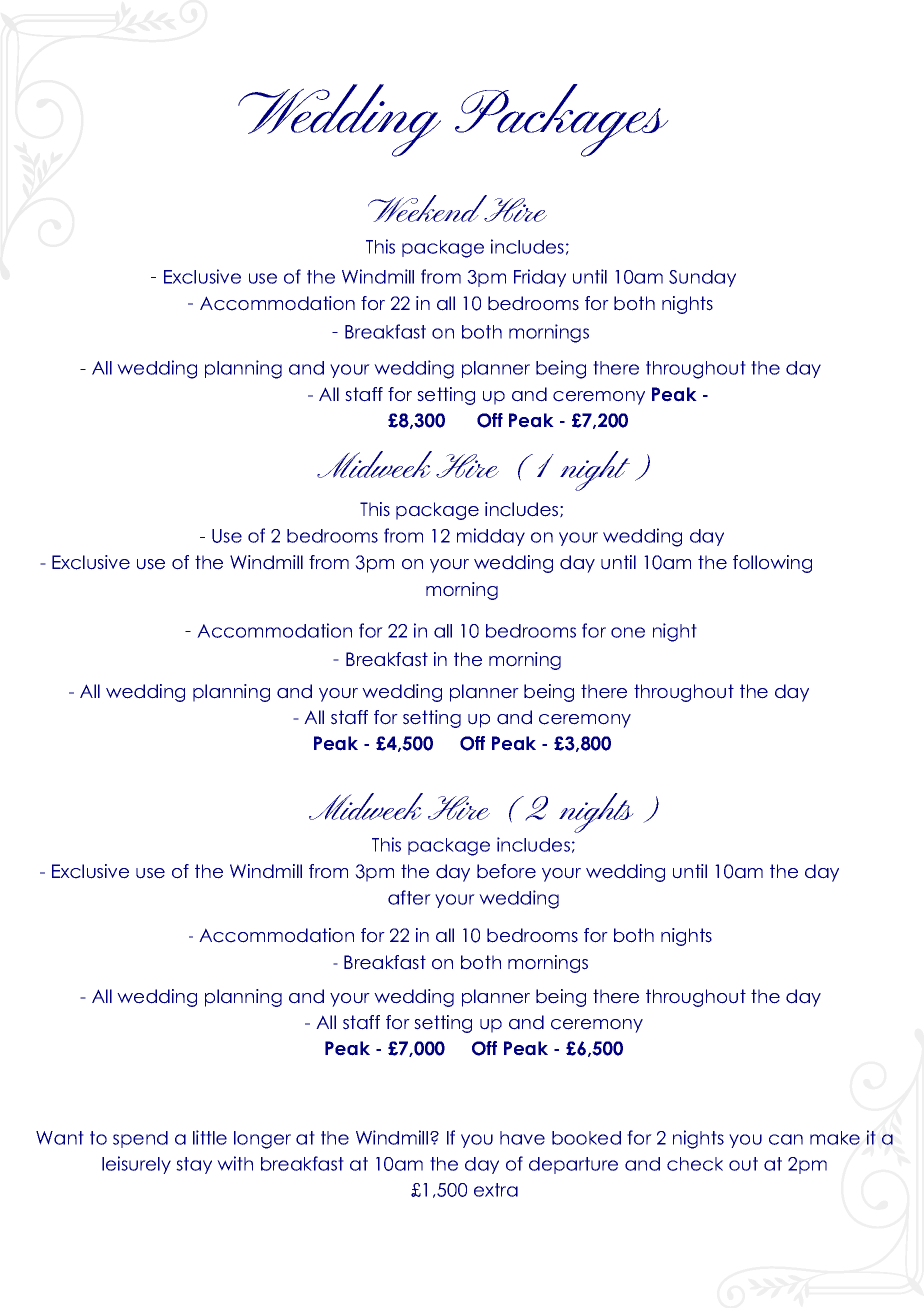  Describe the element at coordinates (496, 1190) in the document. I see `extra` at that location.
